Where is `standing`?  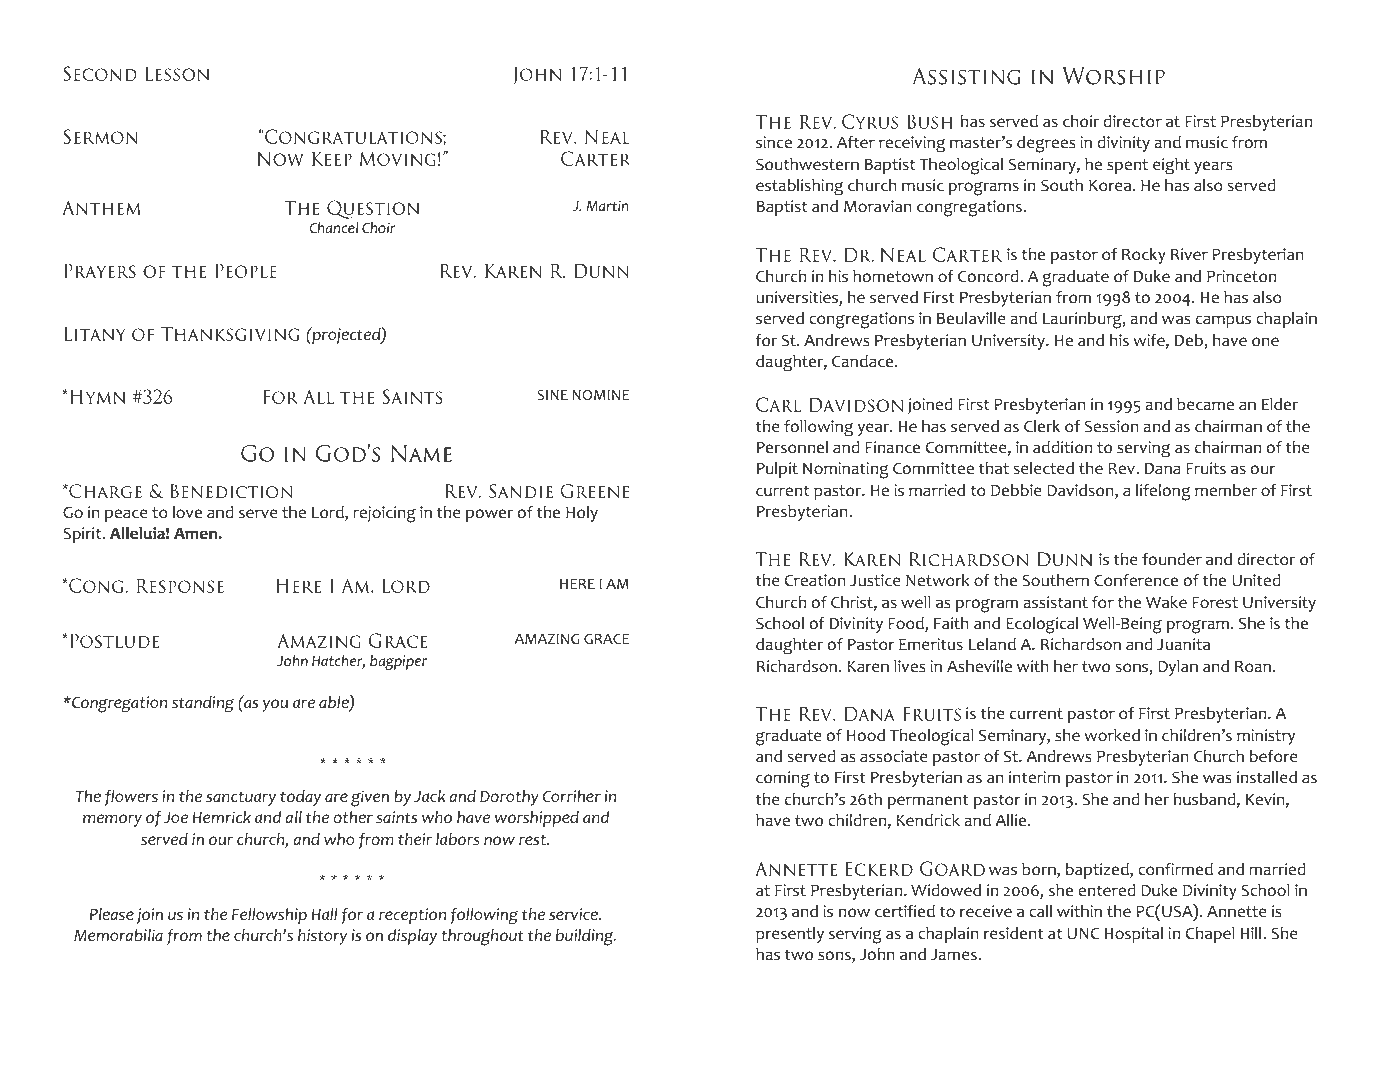 standing is located at coordinates (203, 704).
